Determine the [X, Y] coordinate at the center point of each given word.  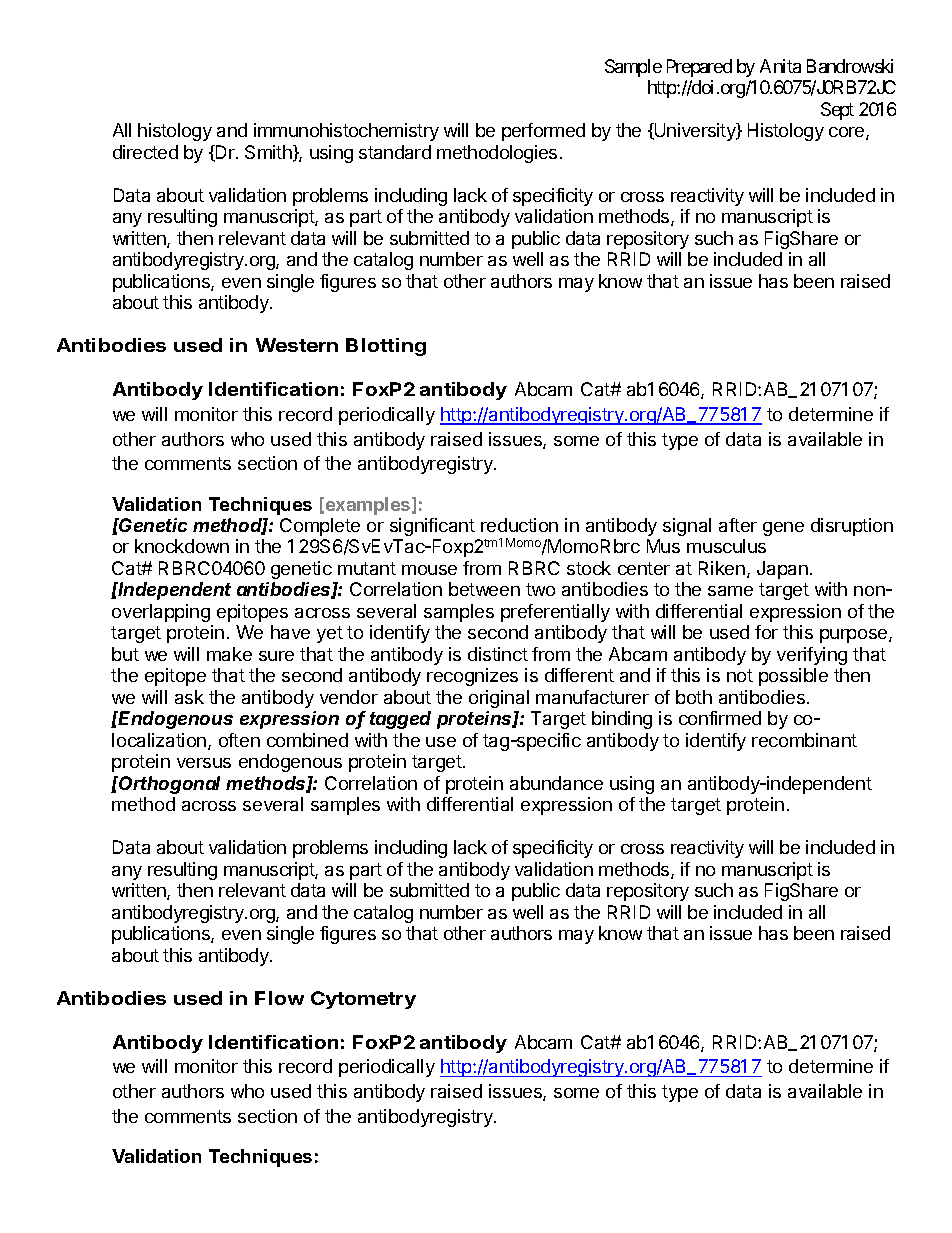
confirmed [720, 718]
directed [145, 152]
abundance [556, 783]
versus [204, 763]
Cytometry [363, 1000]
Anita [780, 66]
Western [297, 345]
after [738, 525]
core [848, 133]
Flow [279, 998]
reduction [519, 525]
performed [543, 132]
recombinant [804, 740]
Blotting [386, 347]
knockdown [182, 546]
